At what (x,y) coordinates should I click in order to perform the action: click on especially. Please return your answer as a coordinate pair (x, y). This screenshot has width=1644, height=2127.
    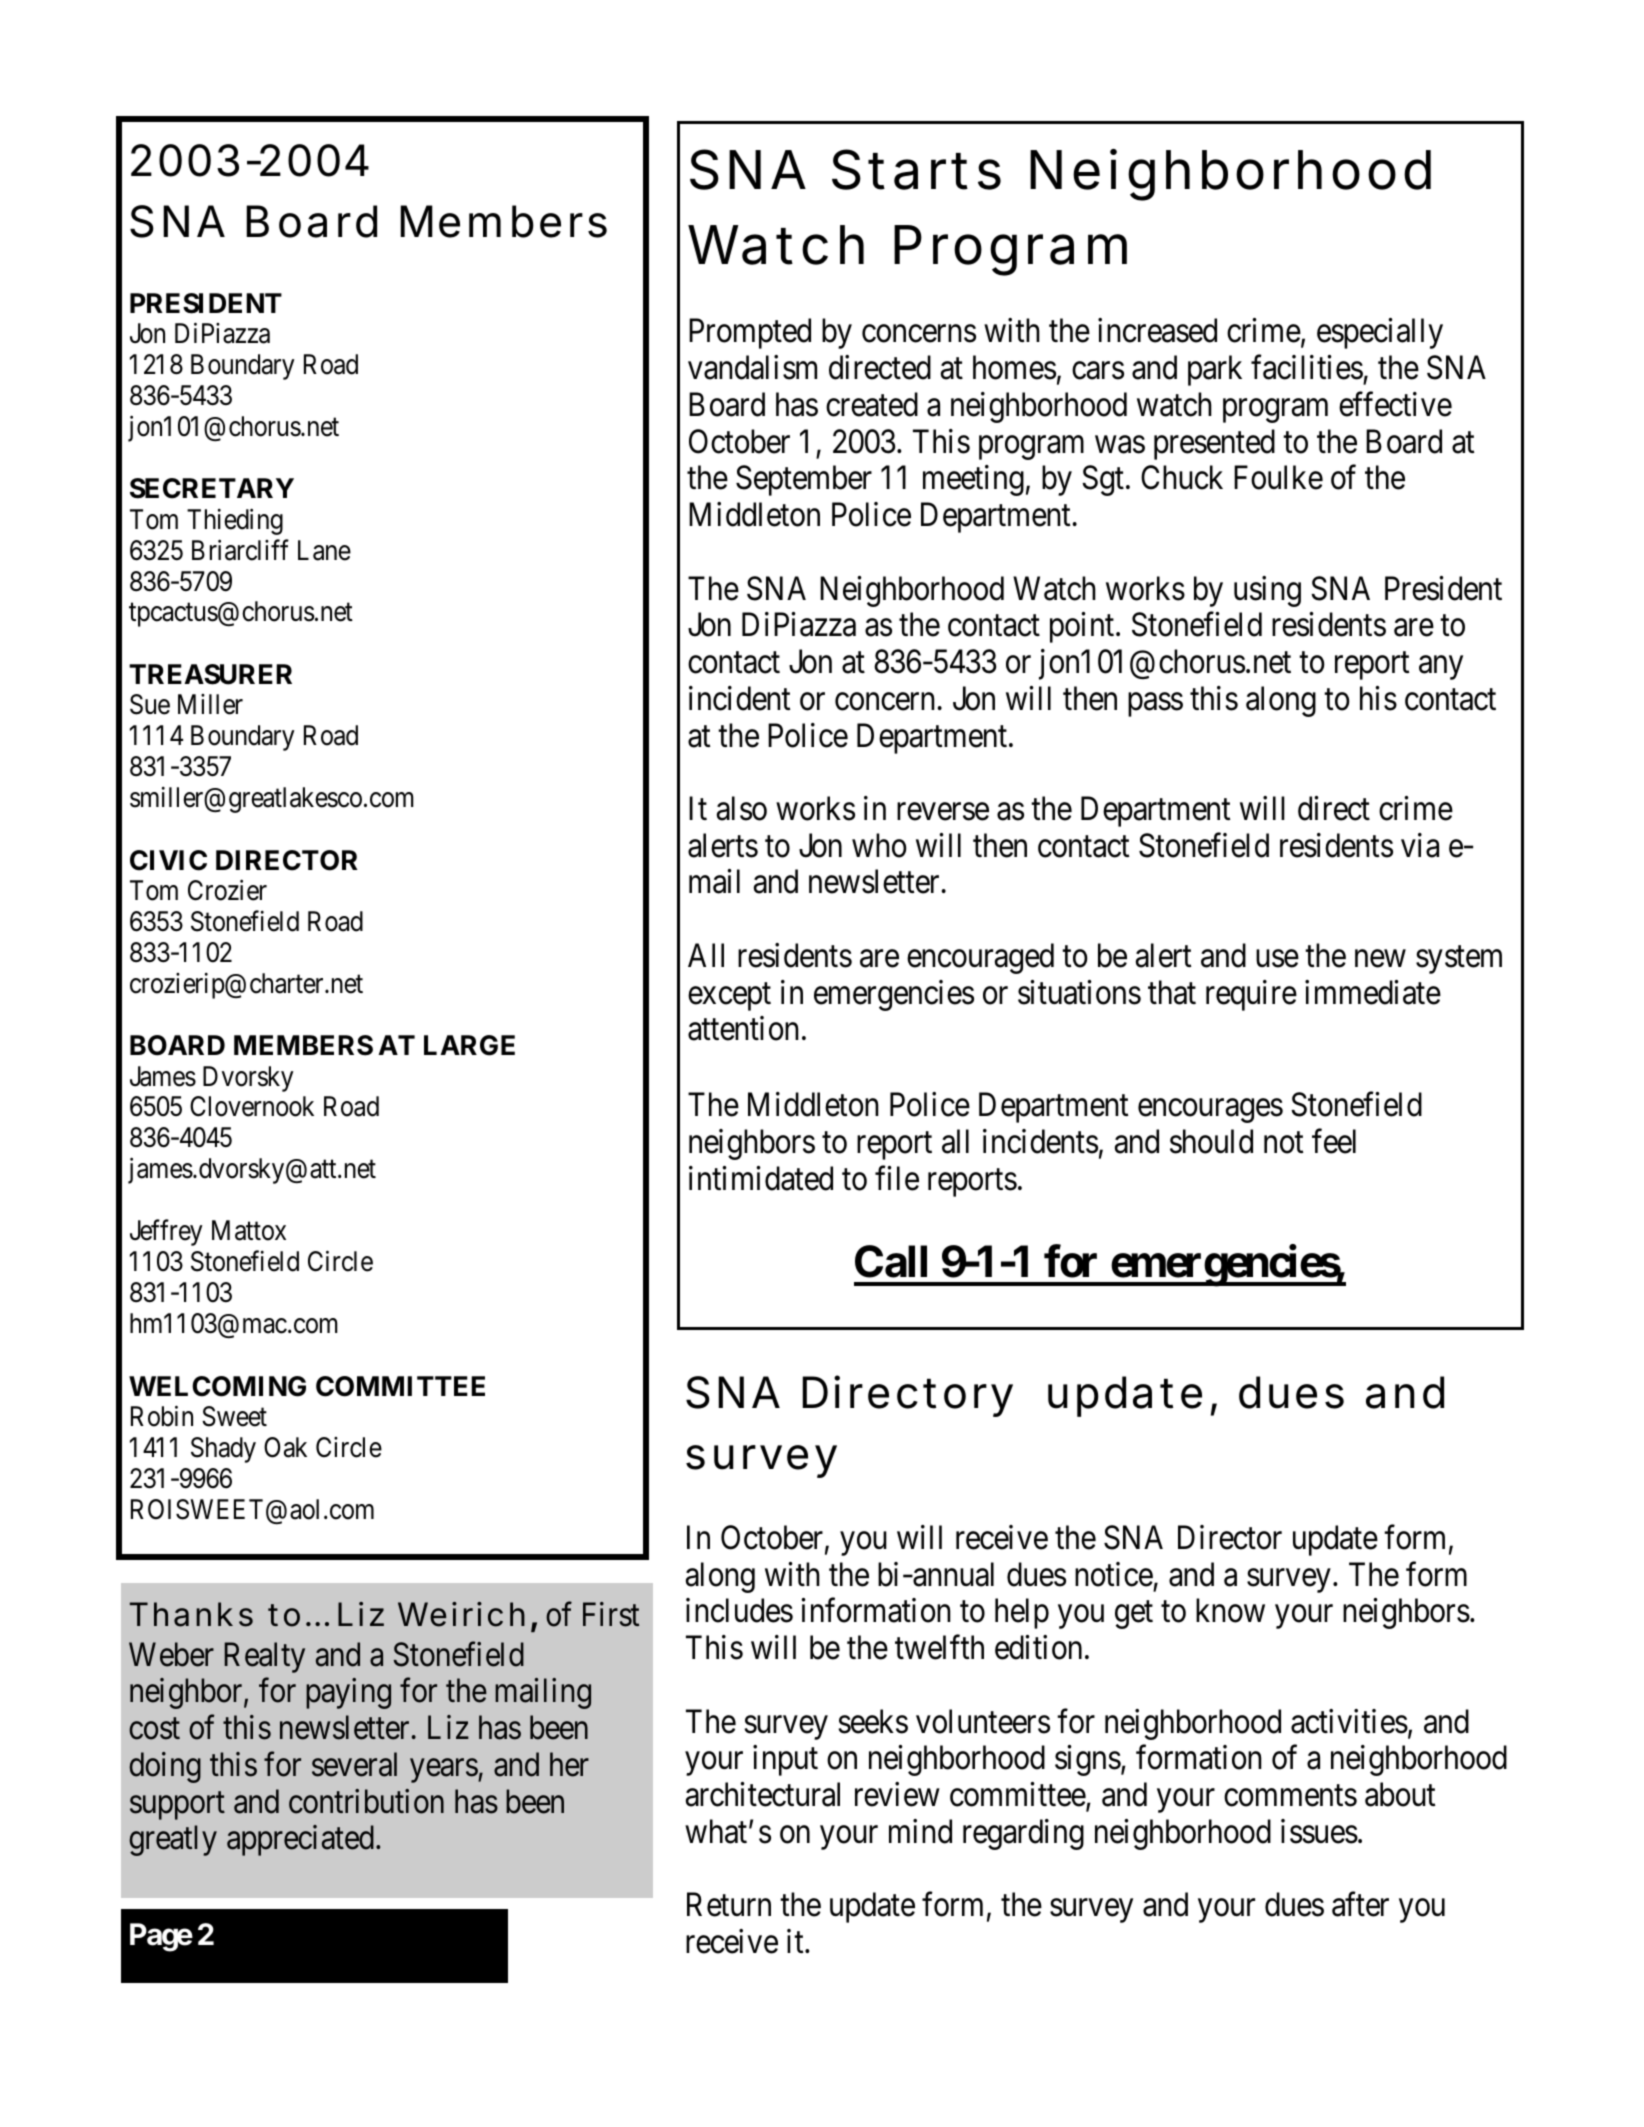
    Looking at the image, I should click on (1380, 333).
